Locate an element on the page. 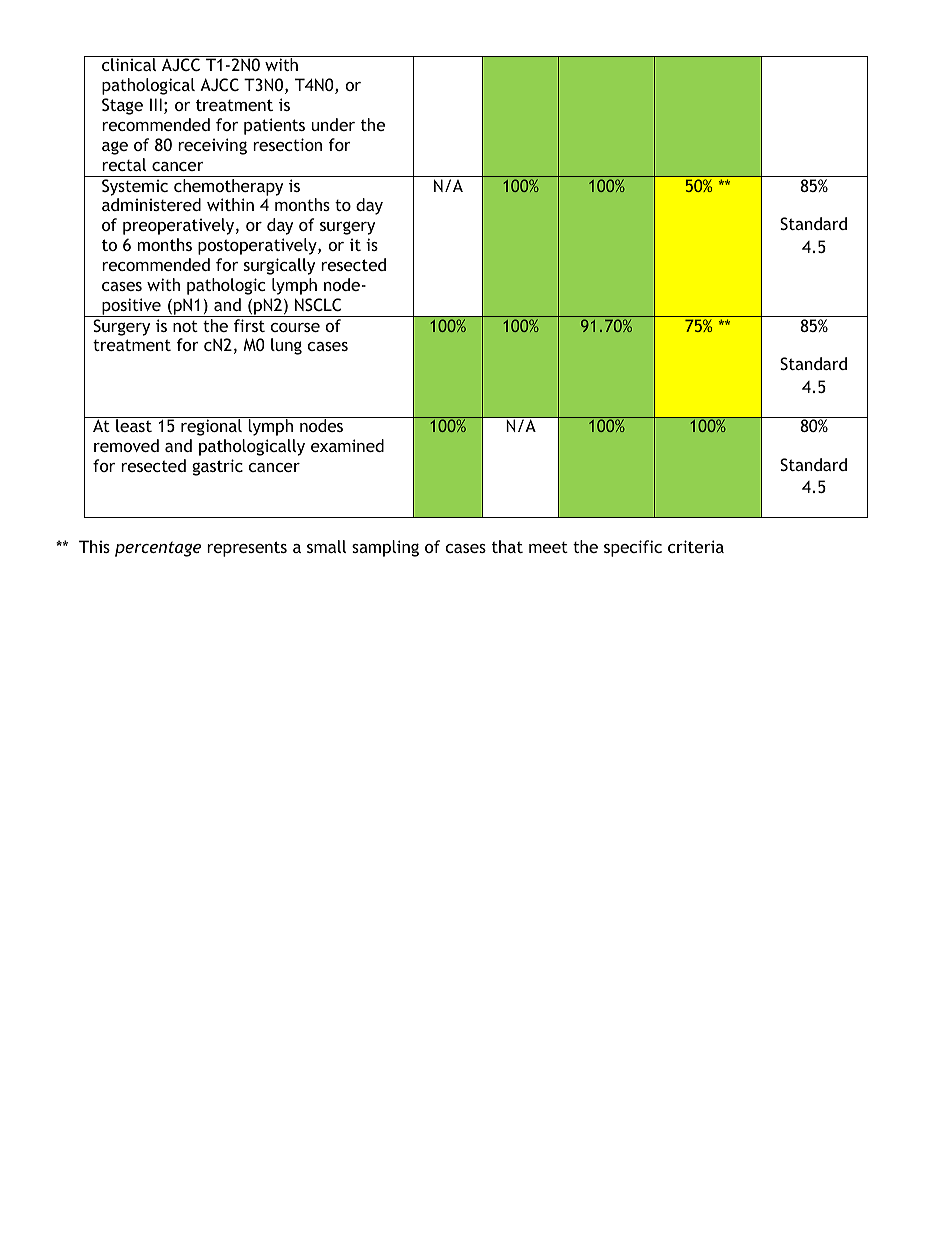 The width and height of the document is (952, 1233). sampling is located at coordinates (385, 548).
